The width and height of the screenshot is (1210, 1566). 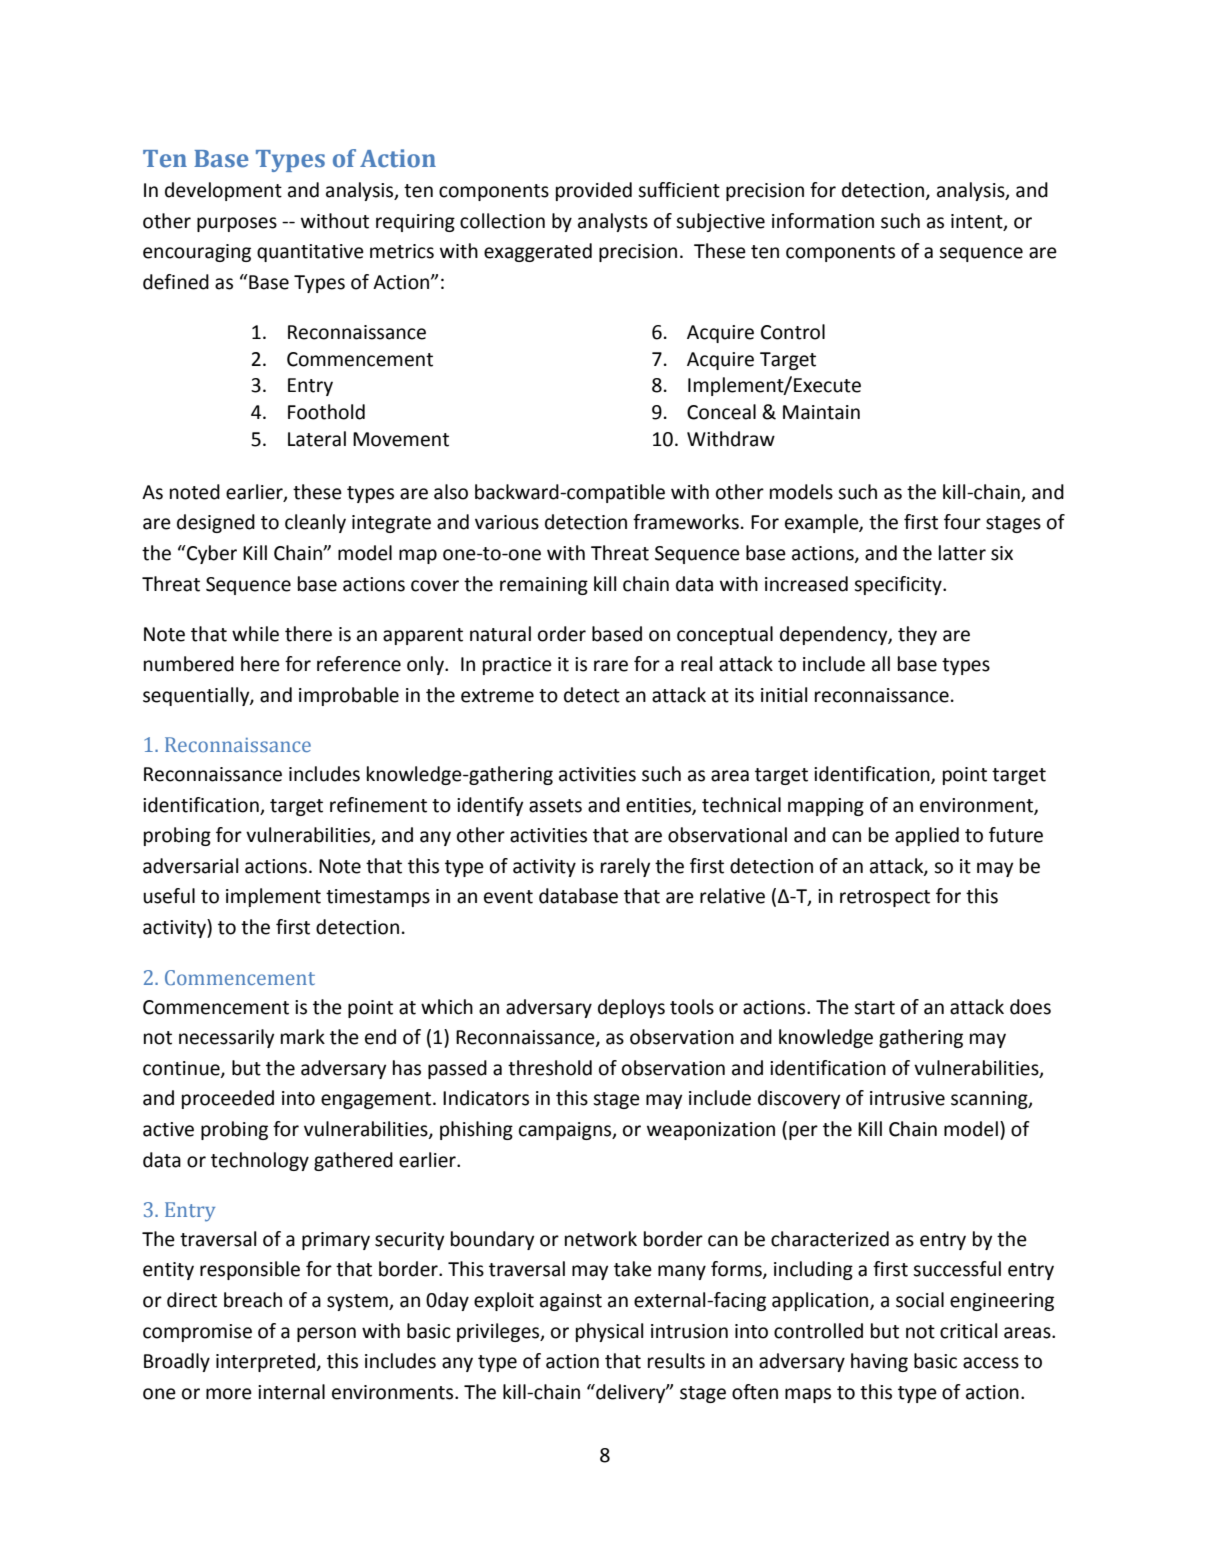 What do you see at coordinates (255, 634) in the screenshot?
I see `while` at bounding box center [255, 634].
